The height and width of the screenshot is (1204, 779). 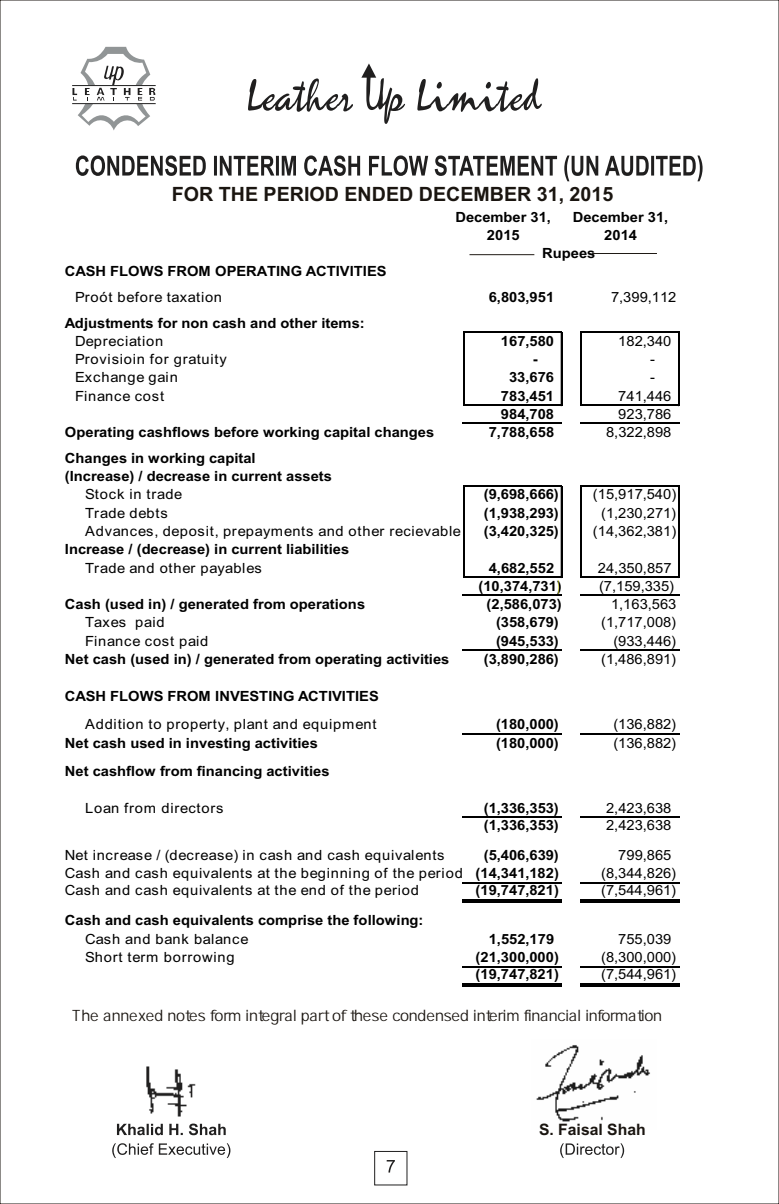 What do you see at coordinates (570, 254) in the screenshot?
I see `Rupees` at bounding box center [570, 254].
